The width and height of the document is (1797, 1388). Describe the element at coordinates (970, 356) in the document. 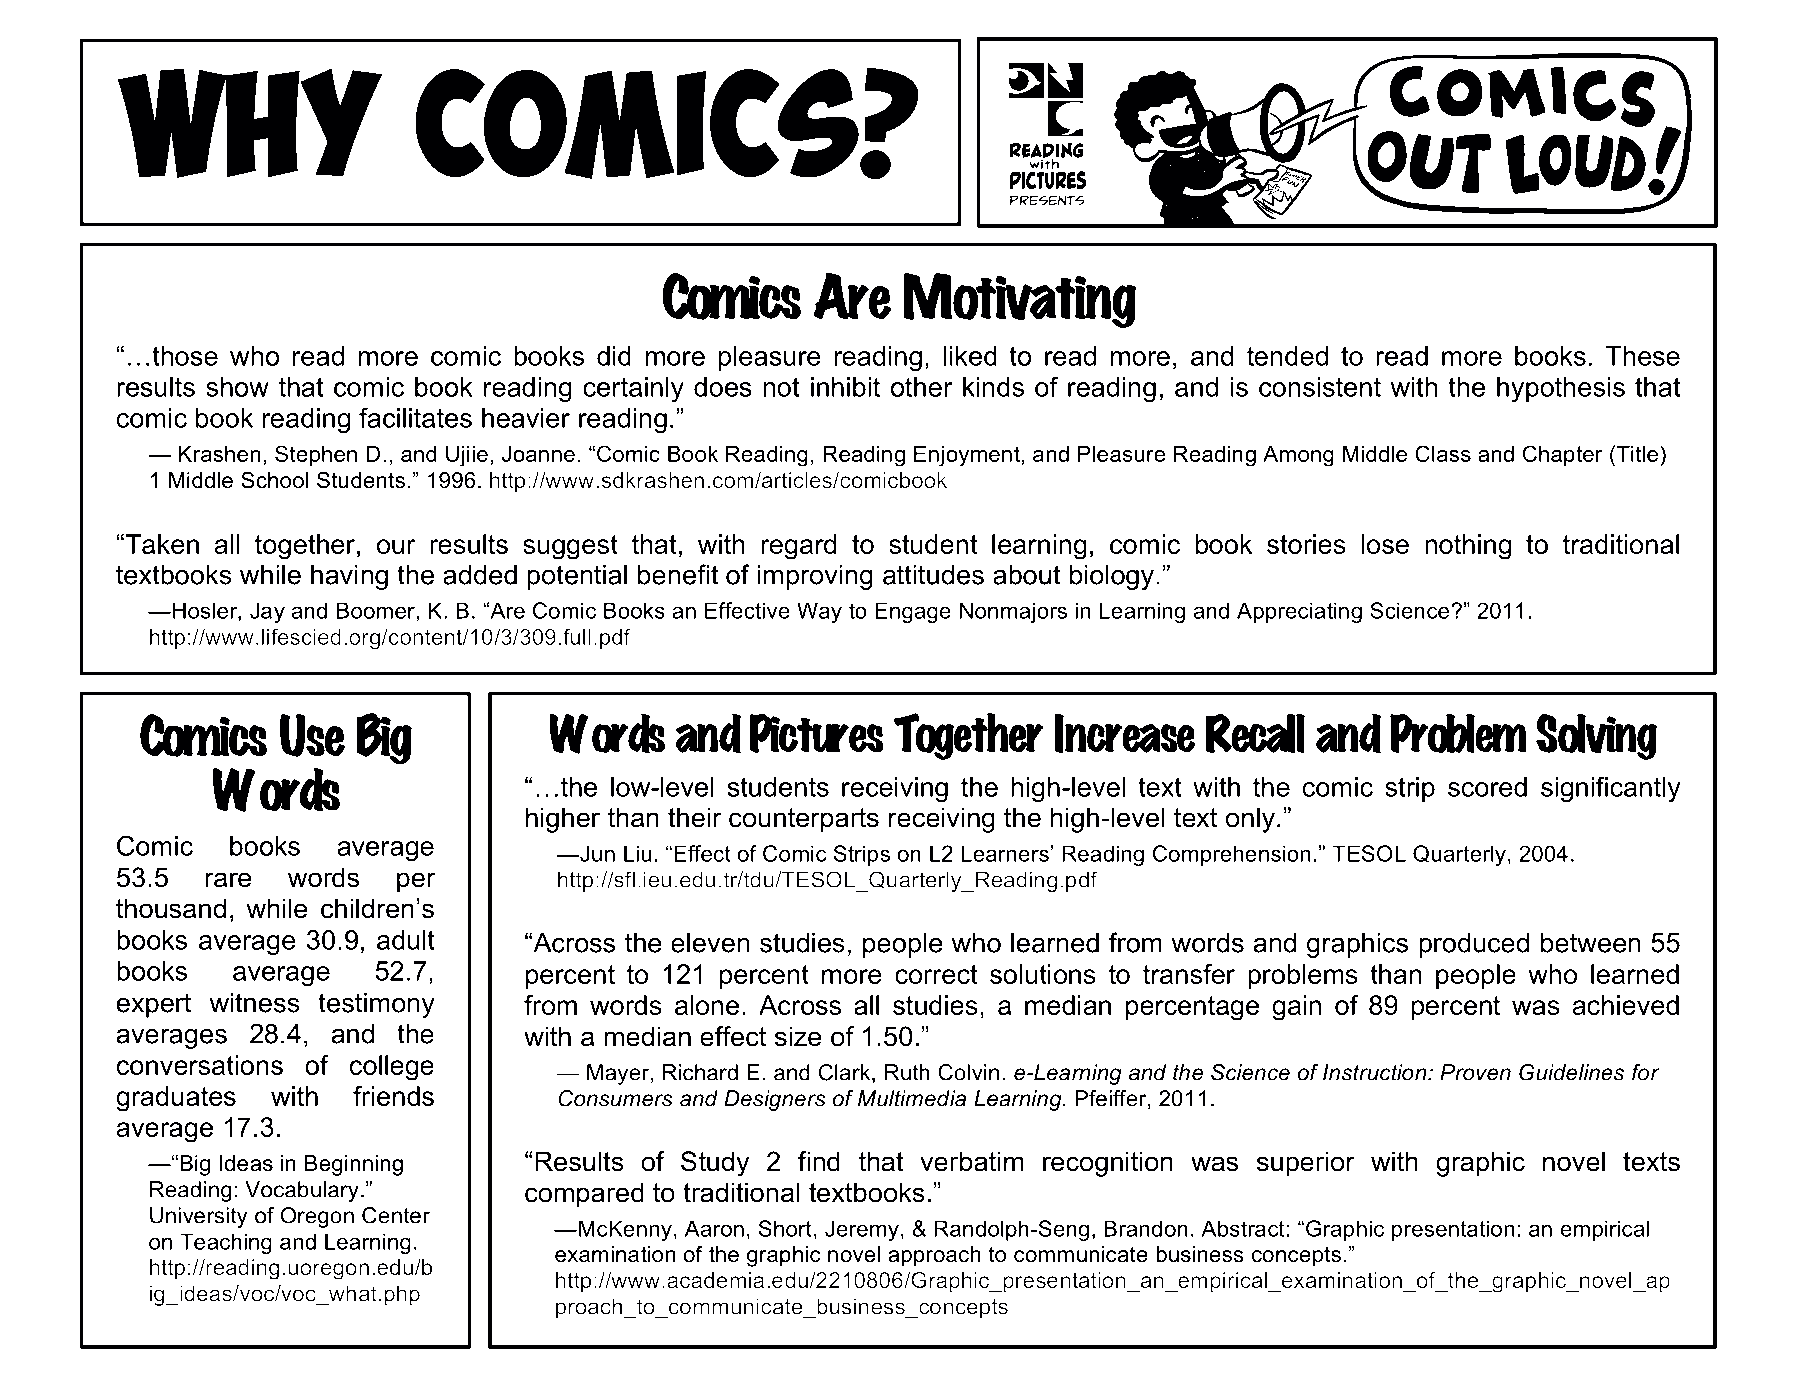

I see `liked` at that location.
